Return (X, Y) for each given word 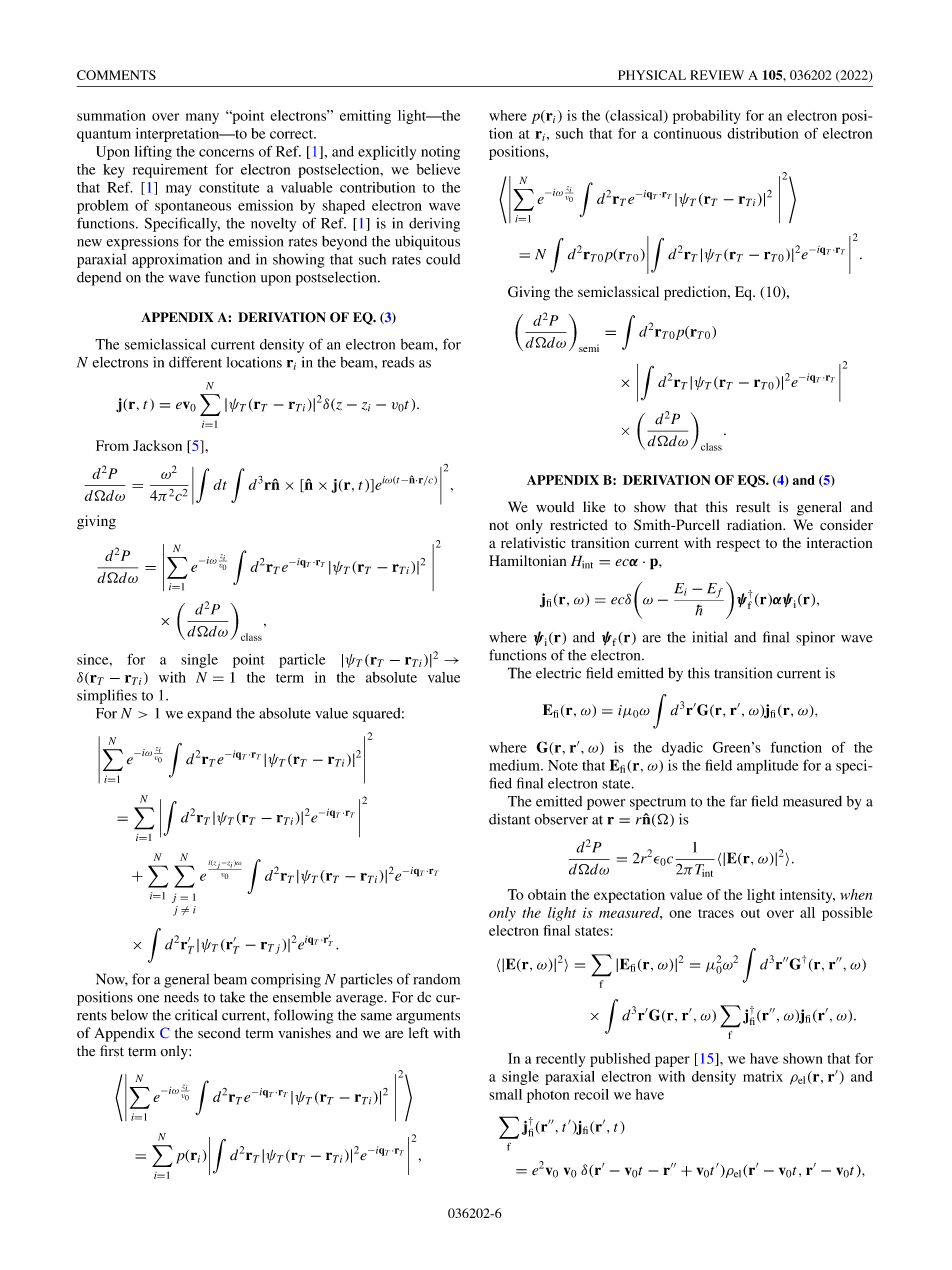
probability (707, 117)
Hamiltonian (528, 560)
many (202, 118)
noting (440, 153)
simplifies (107, 696)
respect (738, 545)
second (219, 1033)
